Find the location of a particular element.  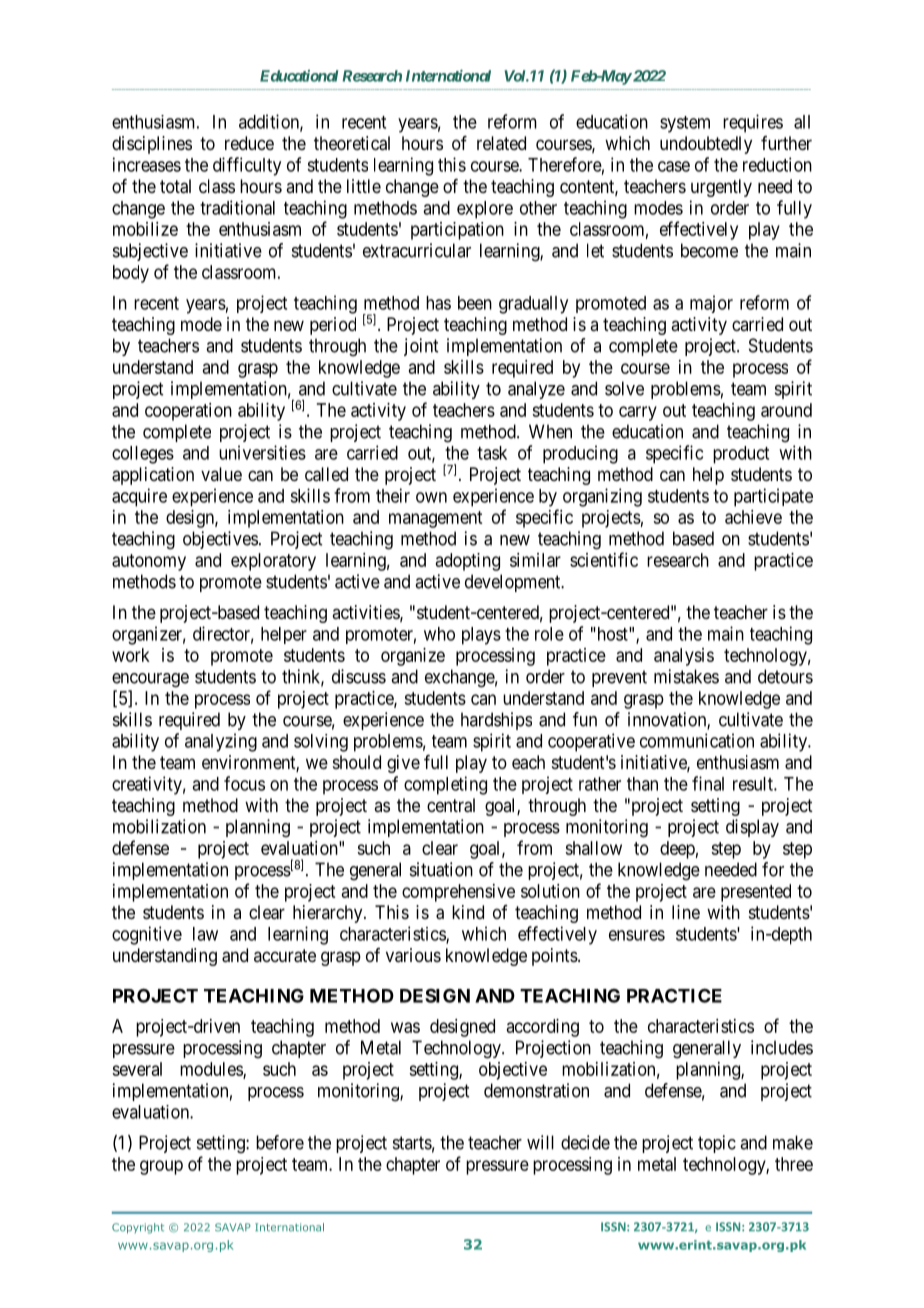

who is located at coordinates (439, 634).
